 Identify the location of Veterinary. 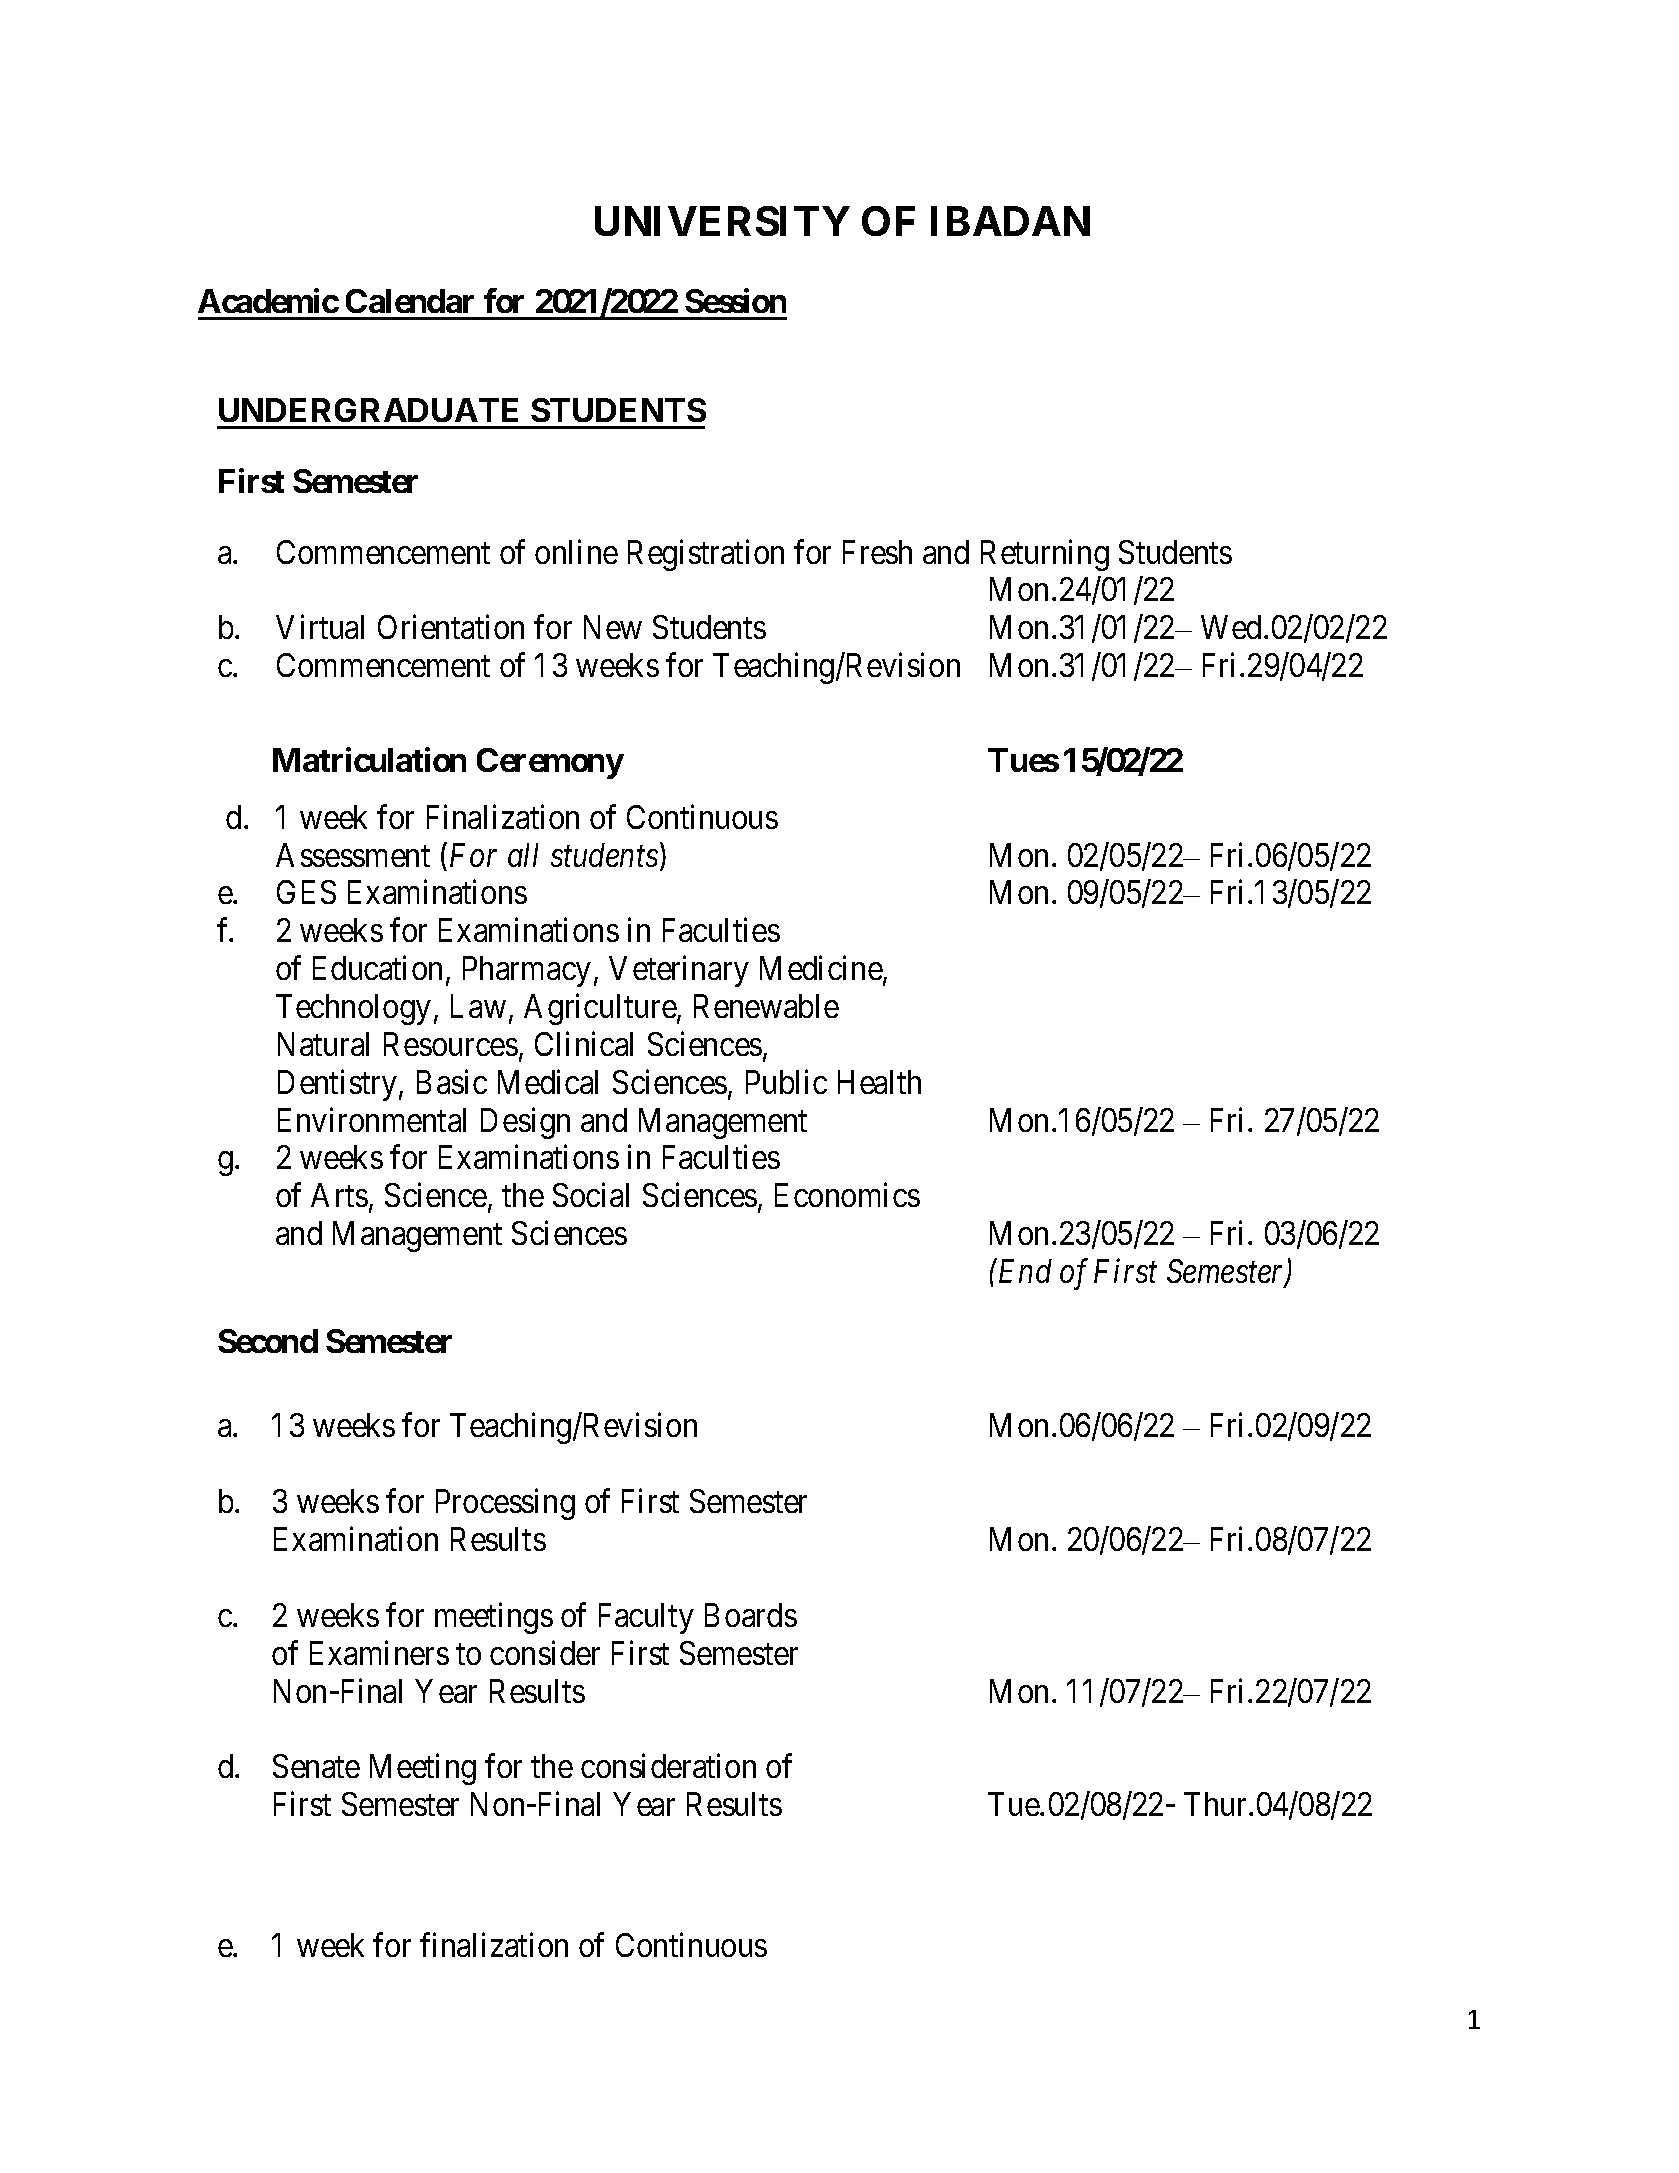
(679, 971).
